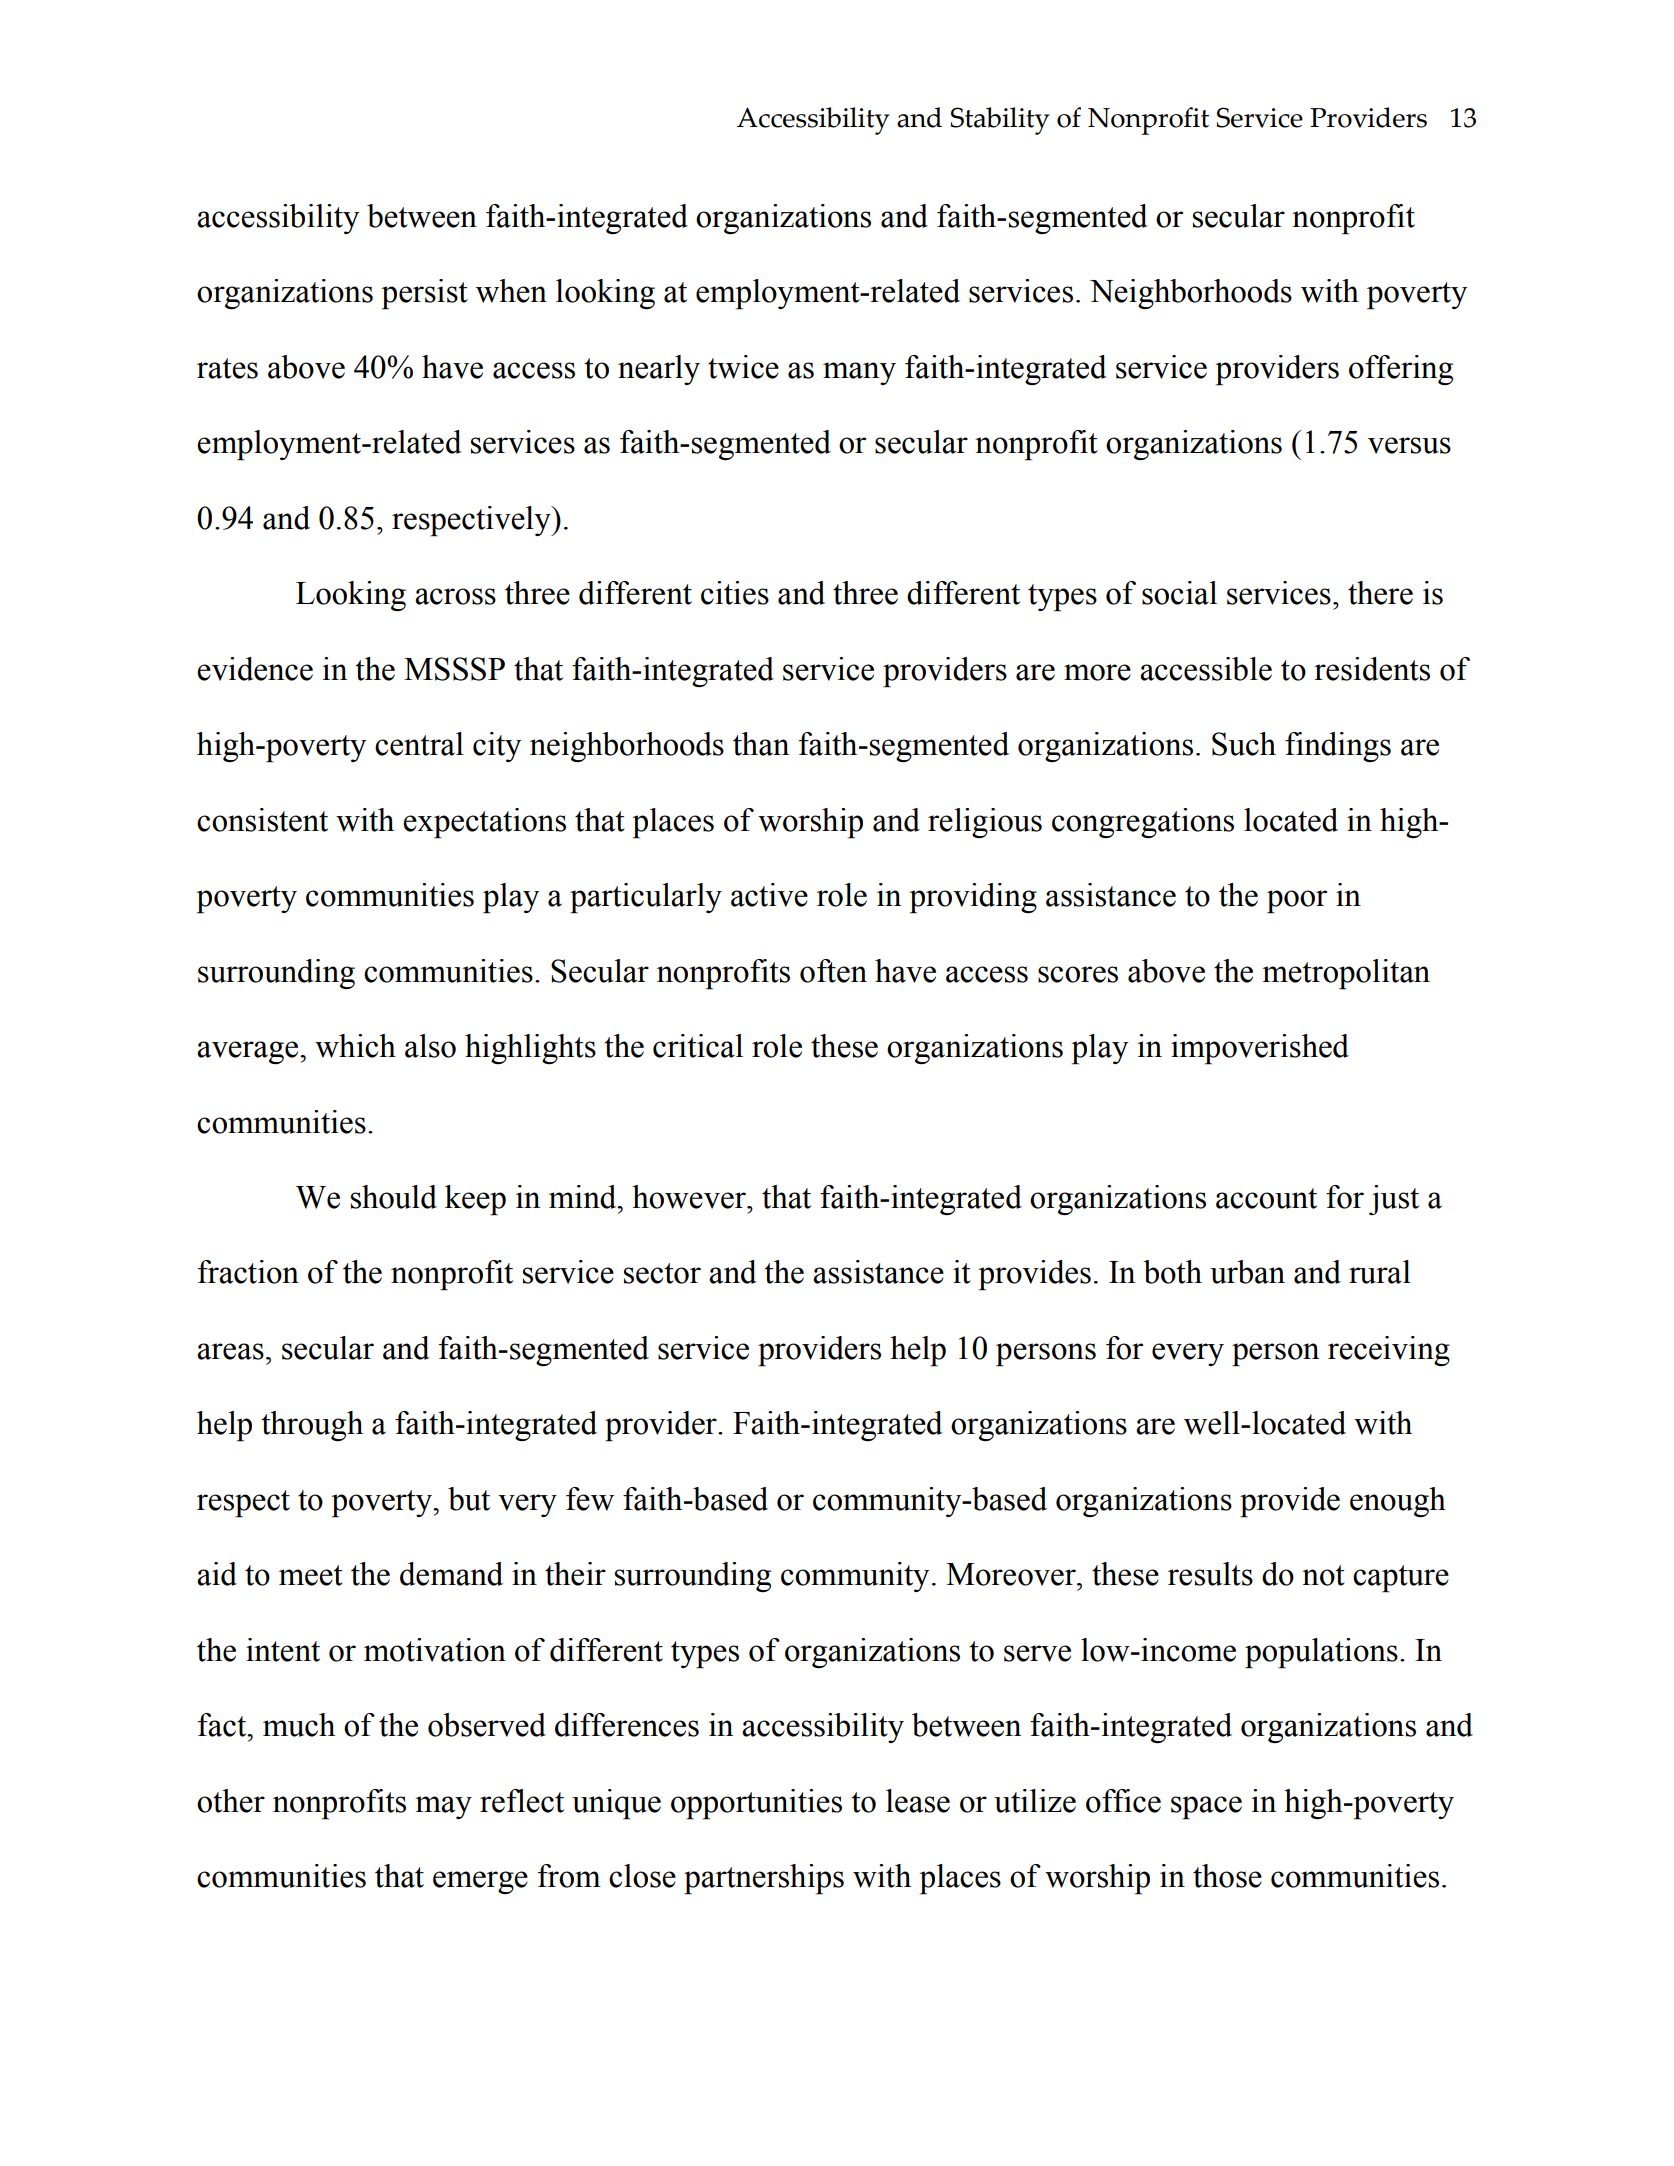 This page has width=1674, height=2166. I want to click on Such, so click(1244, 744).
